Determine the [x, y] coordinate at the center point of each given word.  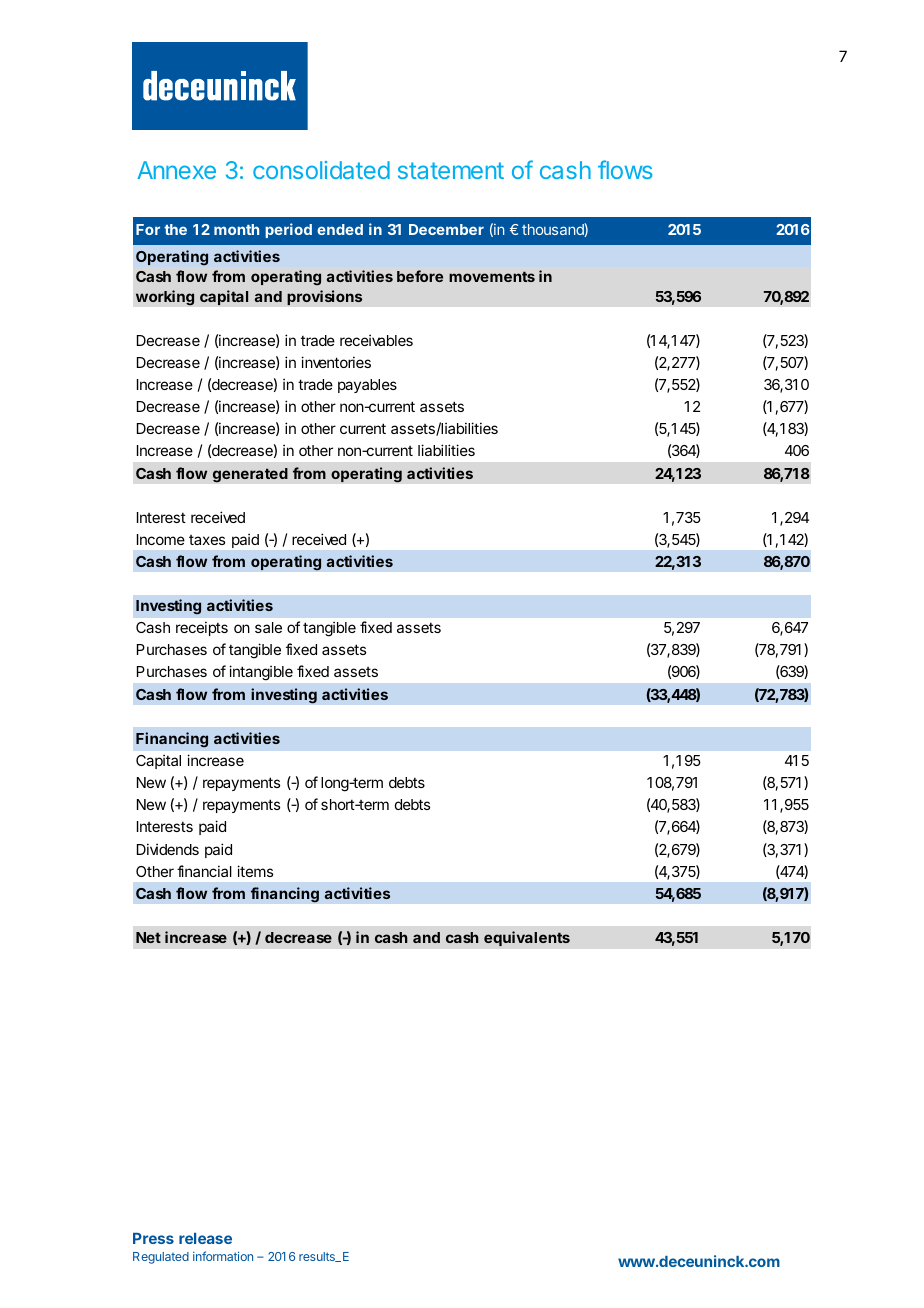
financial [204, 871]
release [205, 1238]
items [255, 871]
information [223, 1256]
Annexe [176, 170]
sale [268, 627]
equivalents [527, 938]
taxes [207, 540]
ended [340, 229]
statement [451, 170]
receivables [376, 340]
